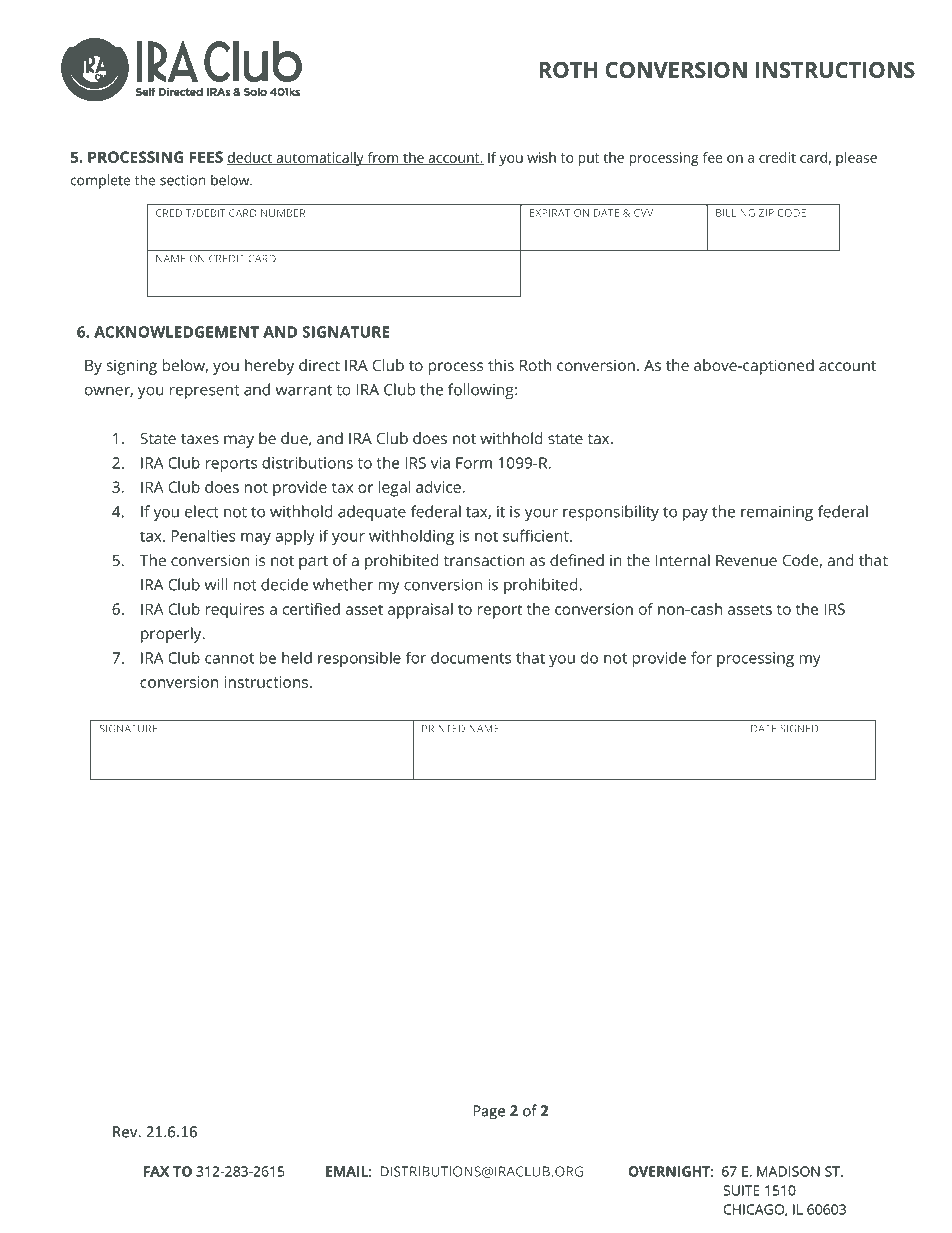  Describe the element at coordinates (200, 439) in the page. I see `taxes` at that location.
